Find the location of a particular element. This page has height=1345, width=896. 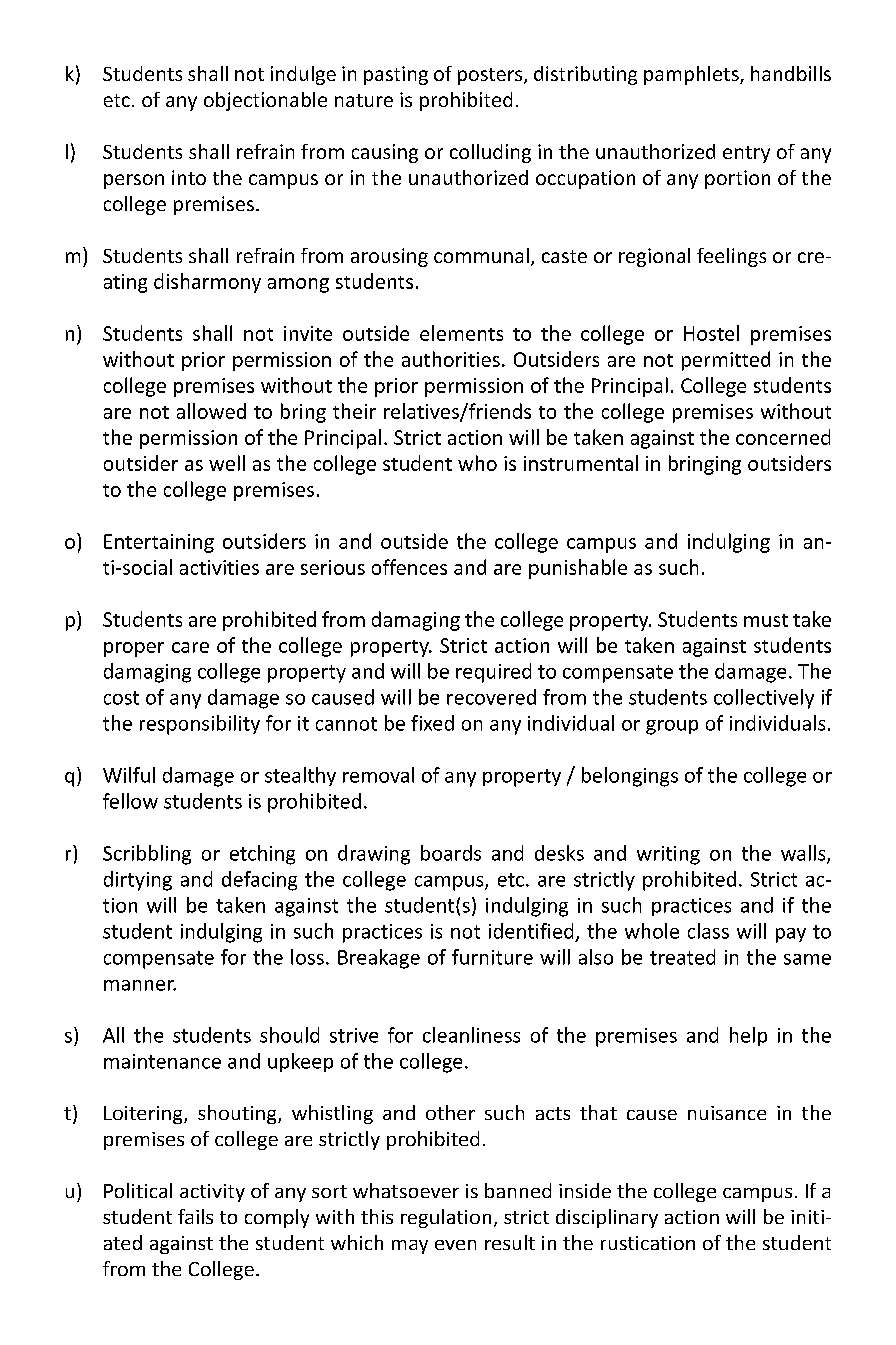

care is located at coordinates (190, 647).
